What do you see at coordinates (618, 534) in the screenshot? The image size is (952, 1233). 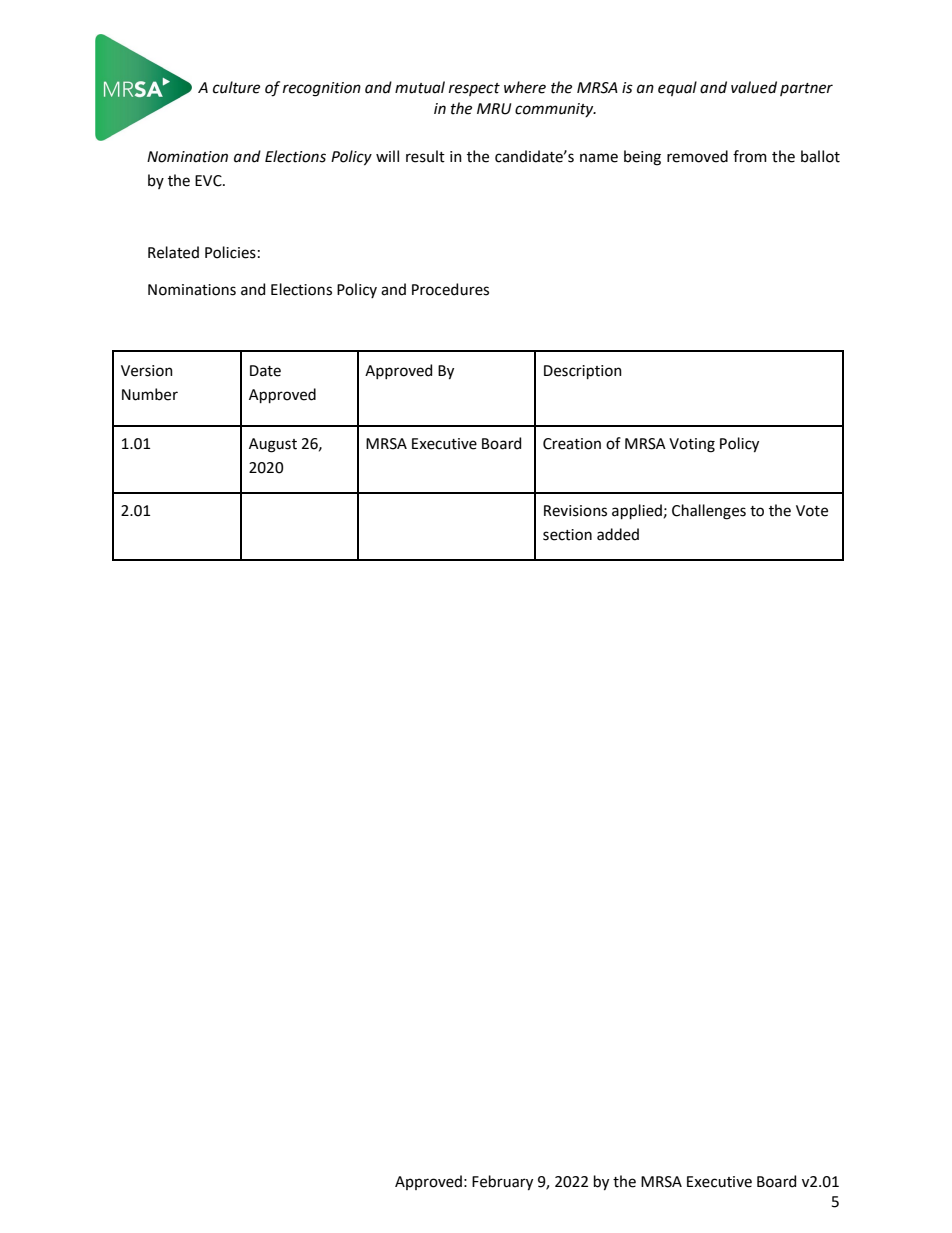 I see `added` at bounding box center [618, 534].
